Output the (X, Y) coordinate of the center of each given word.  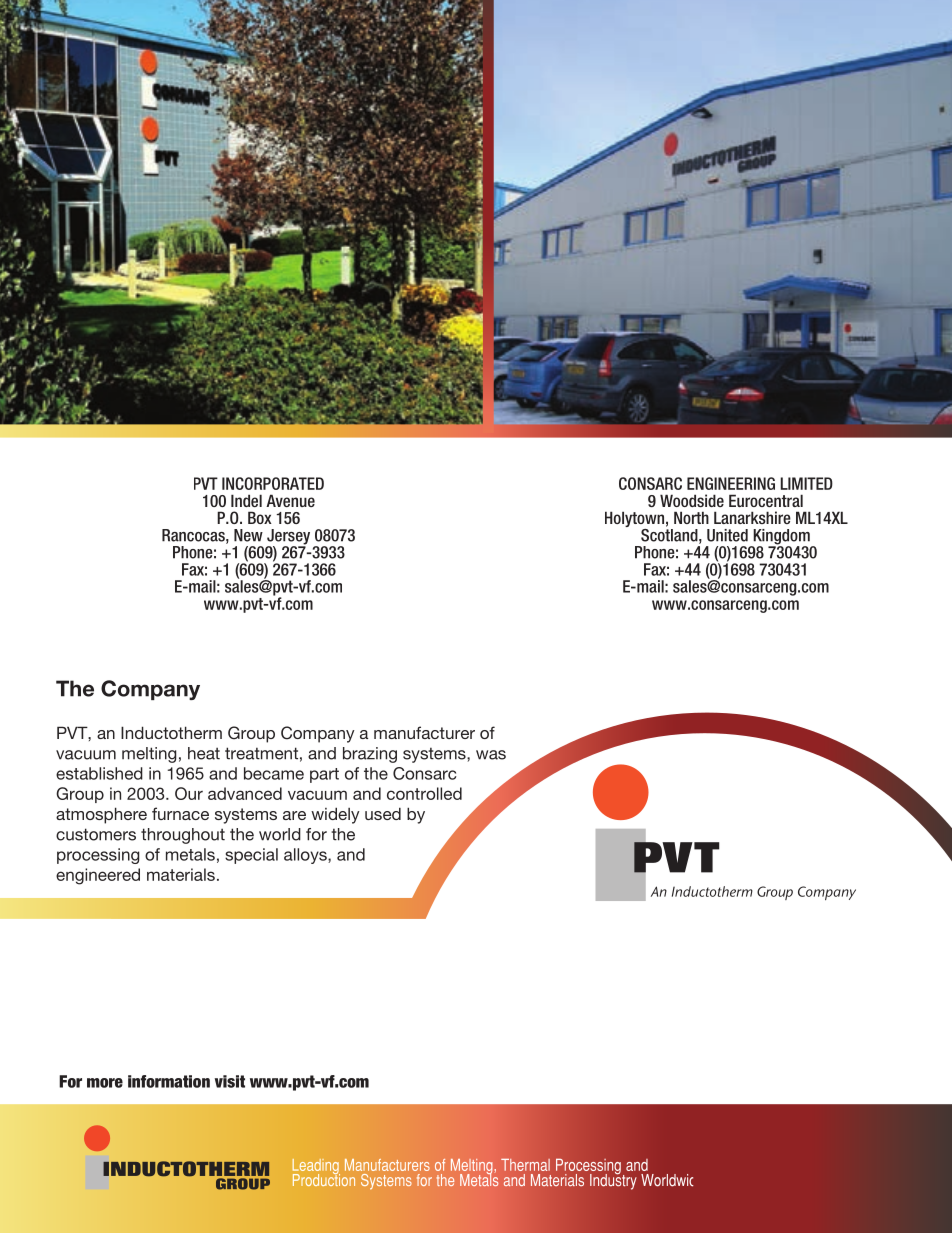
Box (260, 517)
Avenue (290, 500)
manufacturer (424, 732)
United (727, 535)
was (491, 755)
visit (230, 1081)
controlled (424, 793)
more (105, 1083)
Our (189, 793)
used (383, 813)
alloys (306, 856)
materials (181, 874)
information (169, 1081)
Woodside (692, 500)
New (248, 535)
